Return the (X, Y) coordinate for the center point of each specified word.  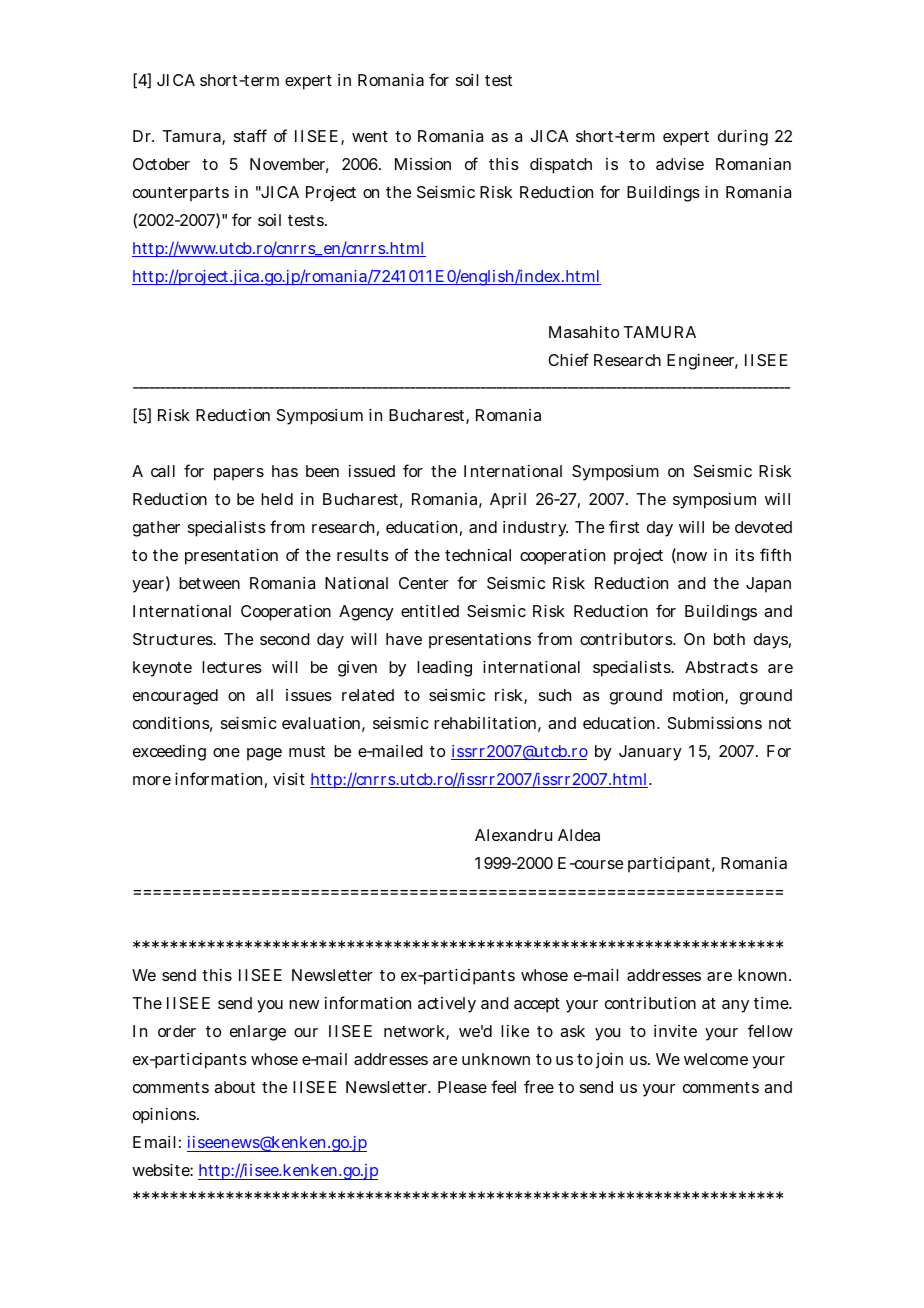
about (234, 1087)
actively (447, 1005)
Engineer (702, 362)
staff (250, 135)
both (729, 639)
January (650, 753)
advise (680, 164)
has (285, 471)
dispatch (561, 166)
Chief (568, 359)
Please (462, 1087)
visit (289, 779)
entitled (430, 611)
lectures (232, 667)
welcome (716, 1059)
